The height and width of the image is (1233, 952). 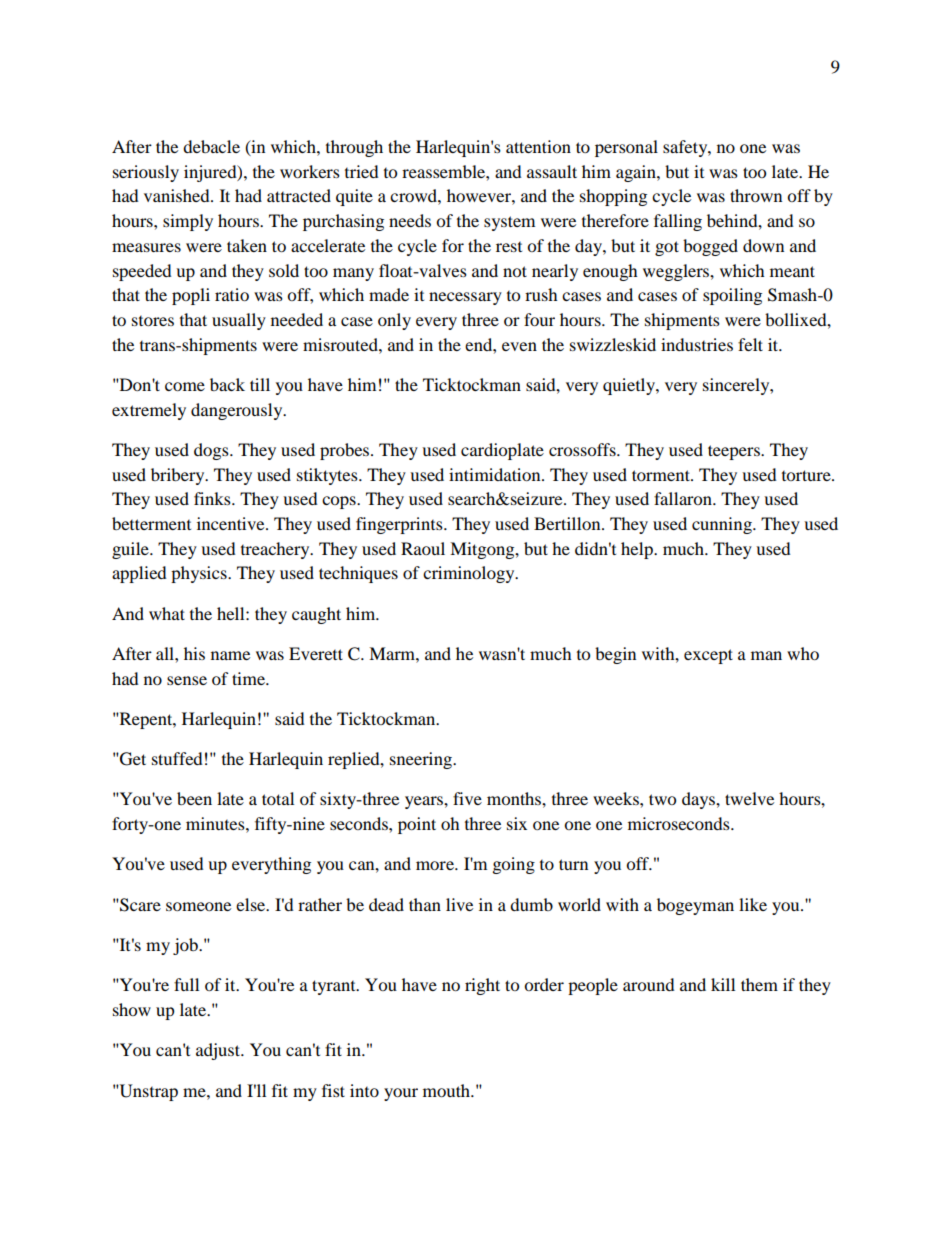 I want to click on criminology, so click(x=470, y=574).
